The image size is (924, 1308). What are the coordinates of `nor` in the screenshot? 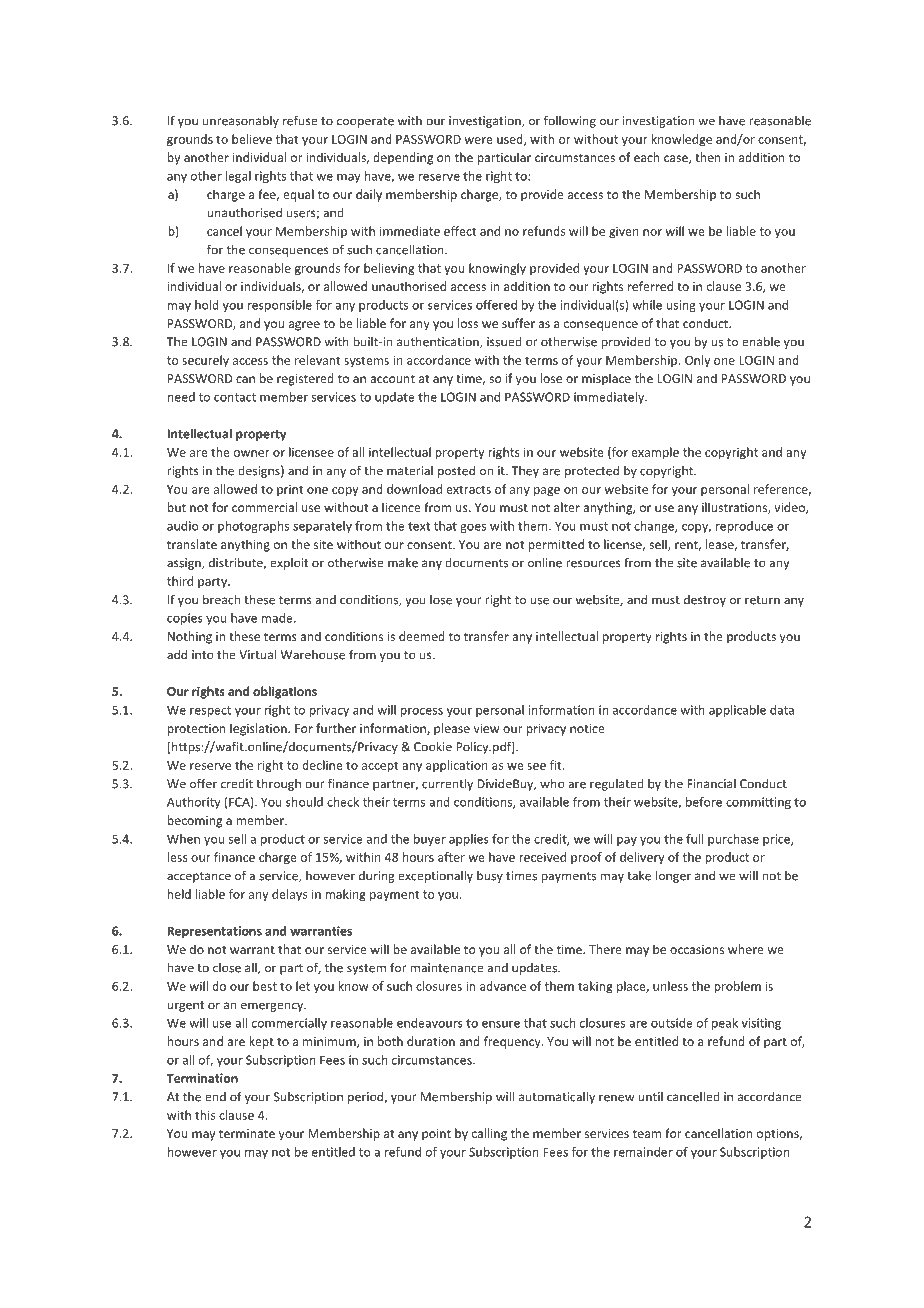 It's located at (652, 232).
